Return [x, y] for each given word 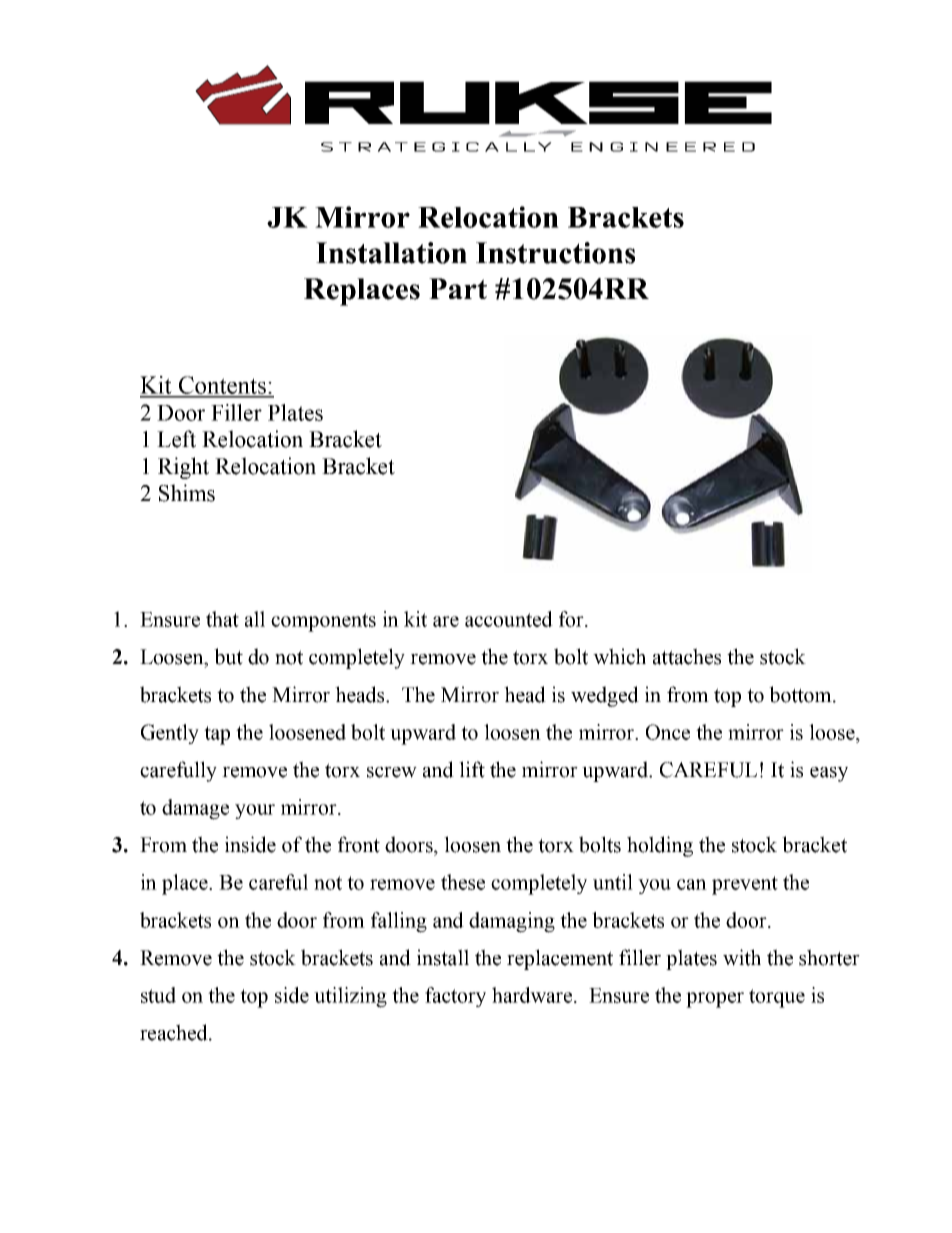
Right [183, 468]
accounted [509, 619]
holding [660, 846]
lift [472, 769]
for [572, 619]
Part [458, 288]
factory [455, 997]
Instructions [555, 253]
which [619, 656]
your [255, 811]
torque [777, 998]
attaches [687, 656]
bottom [801, 694]
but [228, 656]
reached [175, 1032]
